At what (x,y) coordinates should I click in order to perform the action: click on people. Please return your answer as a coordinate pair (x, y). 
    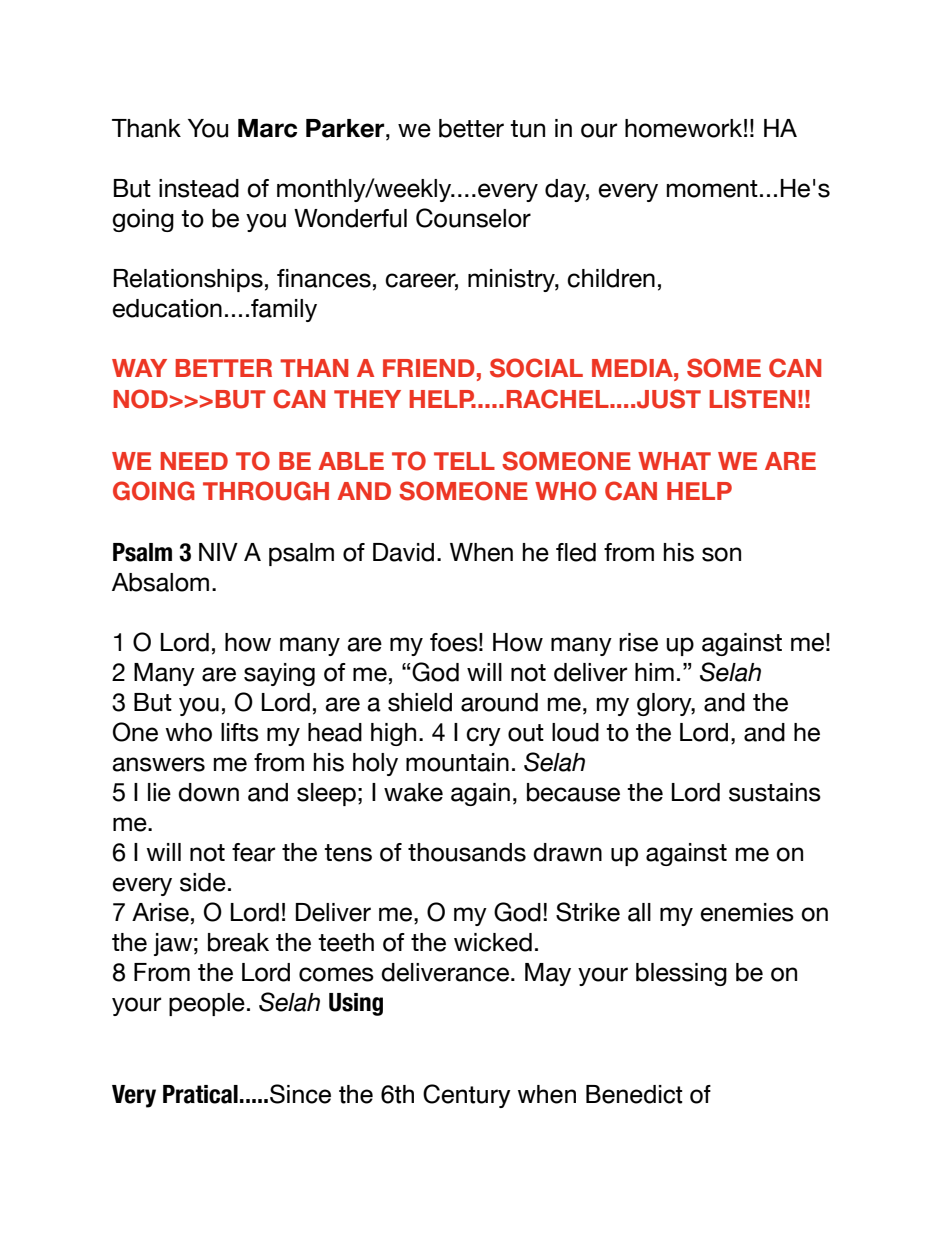
    Looking at the image, I should click on (207, 1004).
